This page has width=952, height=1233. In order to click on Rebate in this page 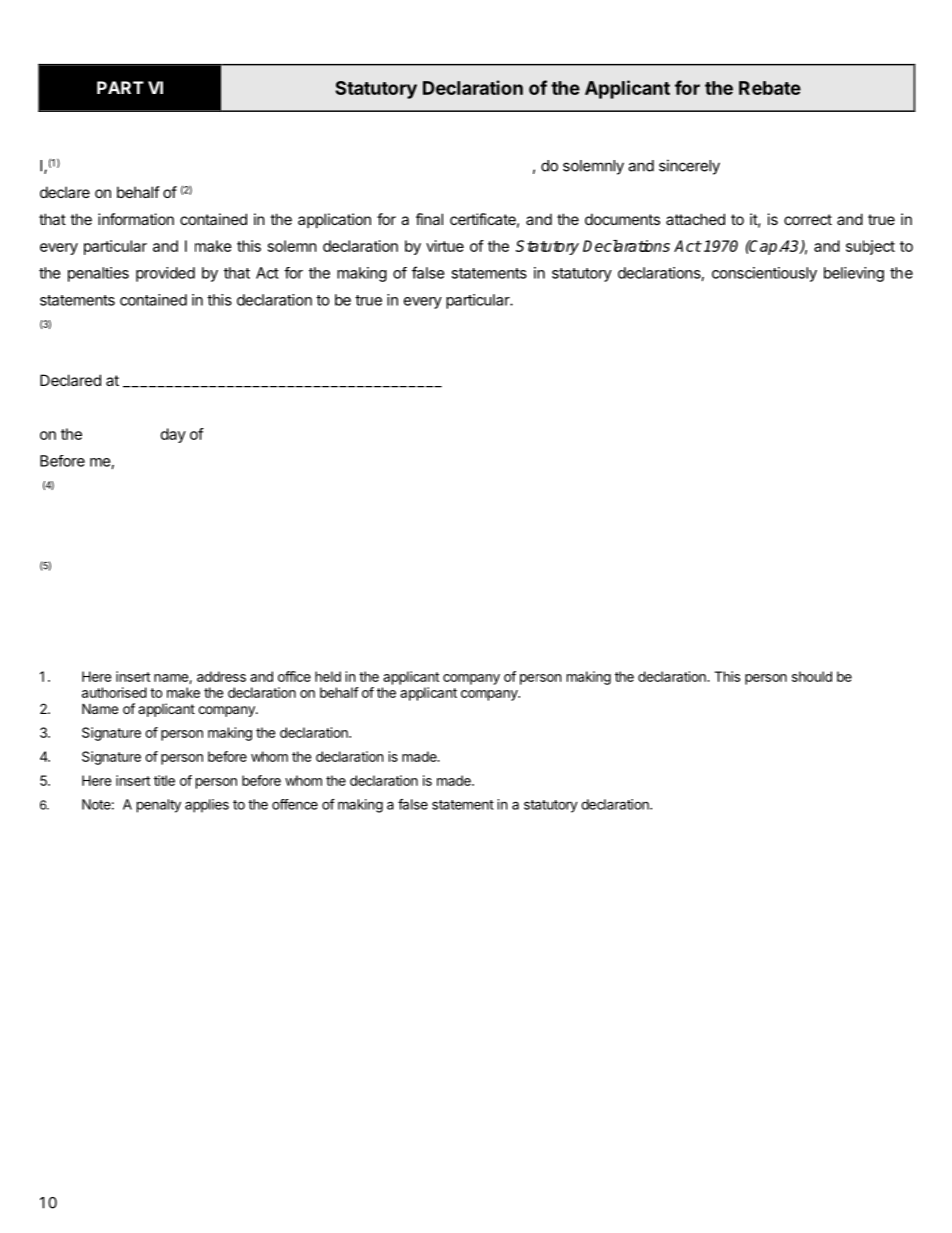, I will do `click(770, 88)`.
